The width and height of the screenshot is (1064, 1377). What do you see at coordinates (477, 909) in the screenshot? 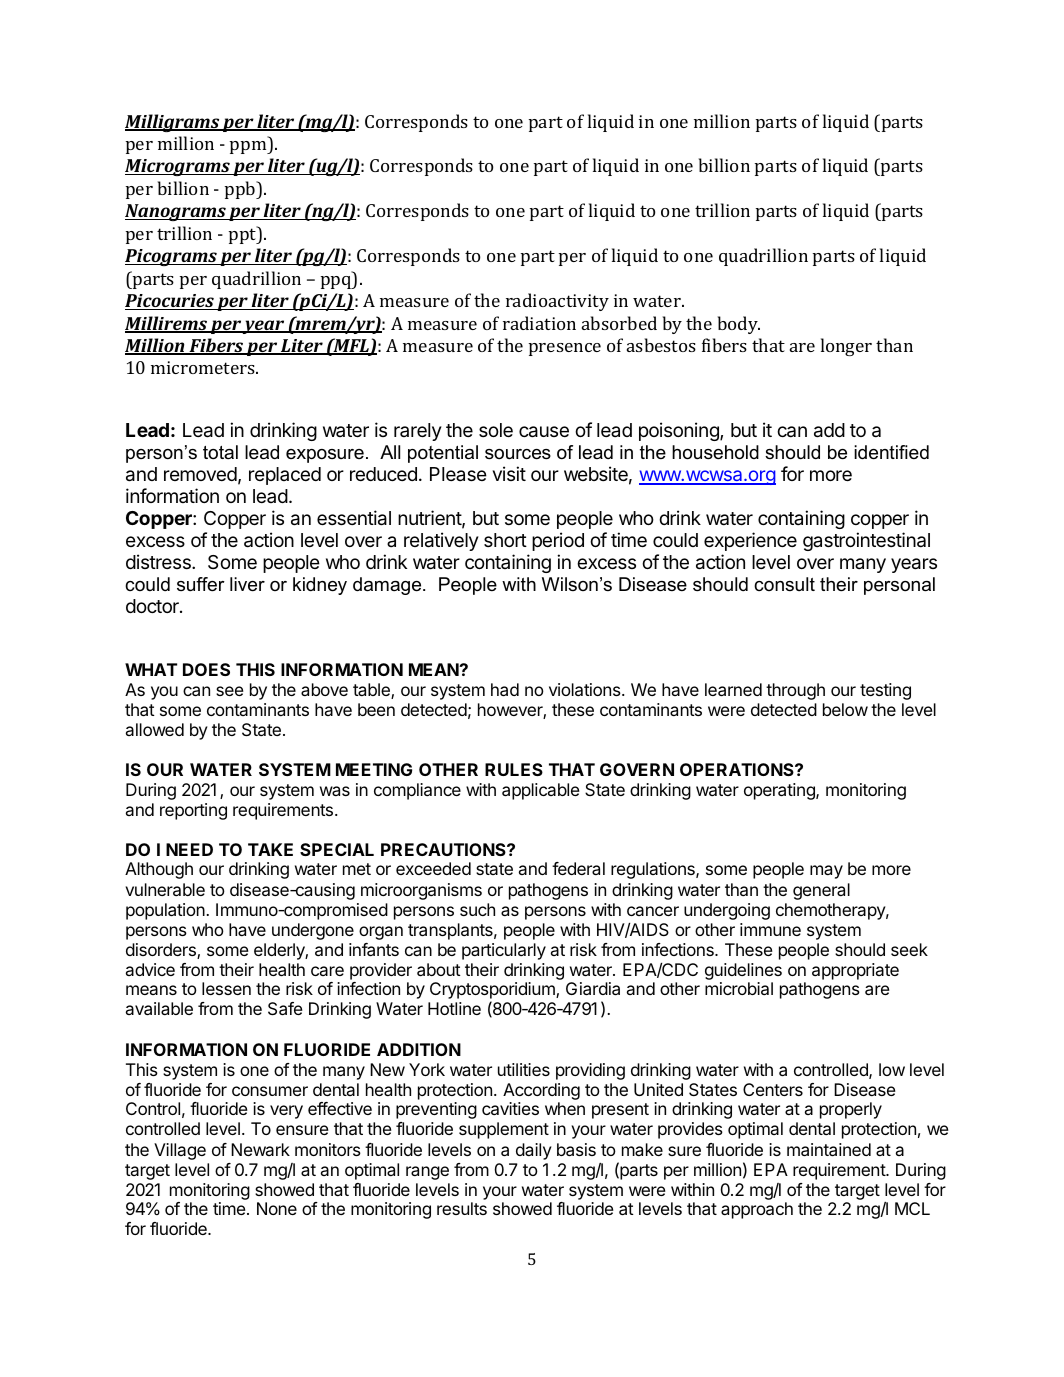
I see `such` at bounding box center [477, 909].
